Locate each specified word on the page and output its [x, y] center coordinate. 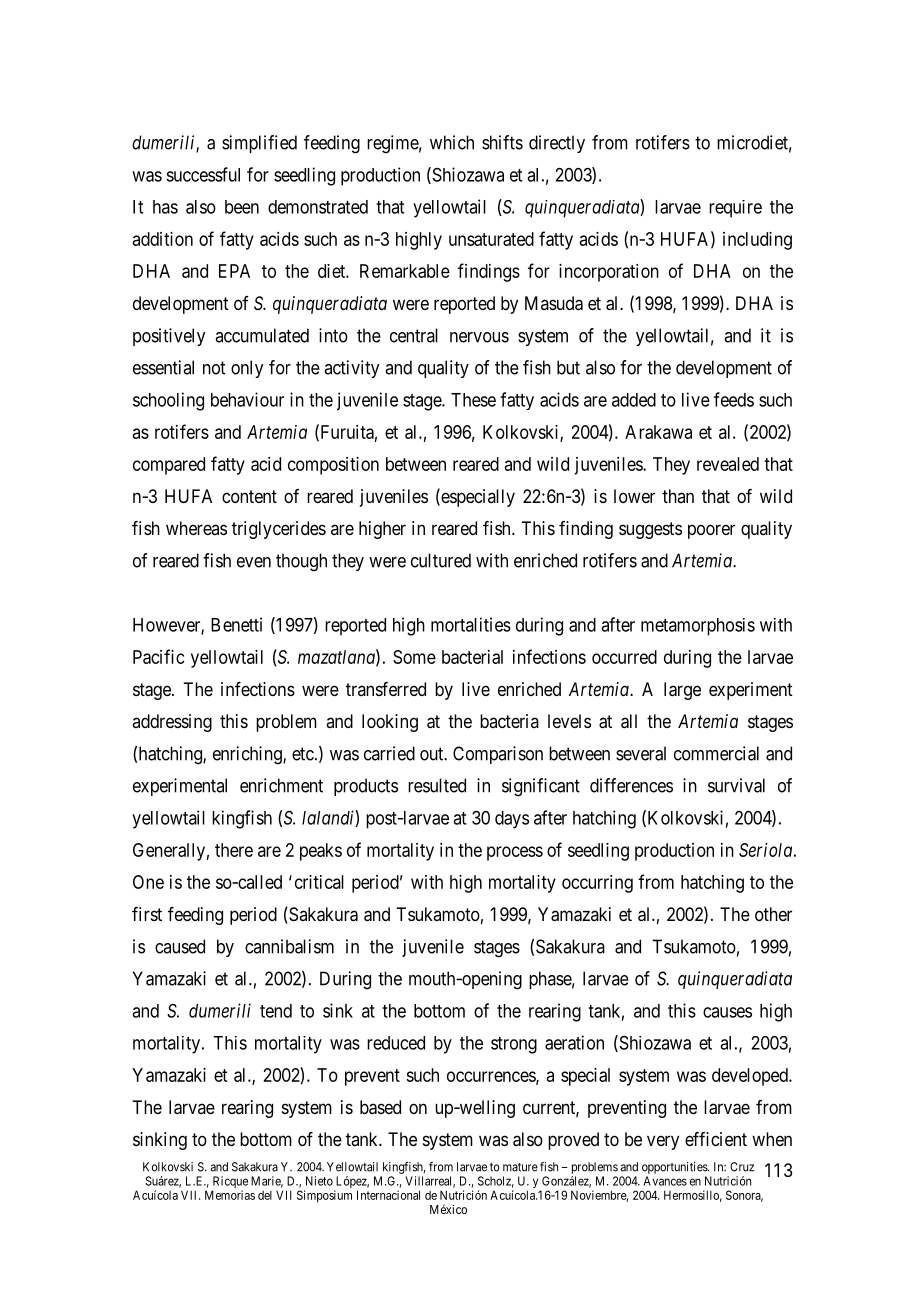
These [473, 400]
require [735, 209]
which [452, 142]
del [265, 1195]
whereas [196, 528]
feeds [734, 399]
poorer [711, 531]
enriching [248, 755]
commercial [716, 753]
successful [203, 174]
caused [180, 946]
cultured [441, 560]
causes [727, 1012]
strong [514, 1045]
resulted [437, 785]
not [214, 368]
